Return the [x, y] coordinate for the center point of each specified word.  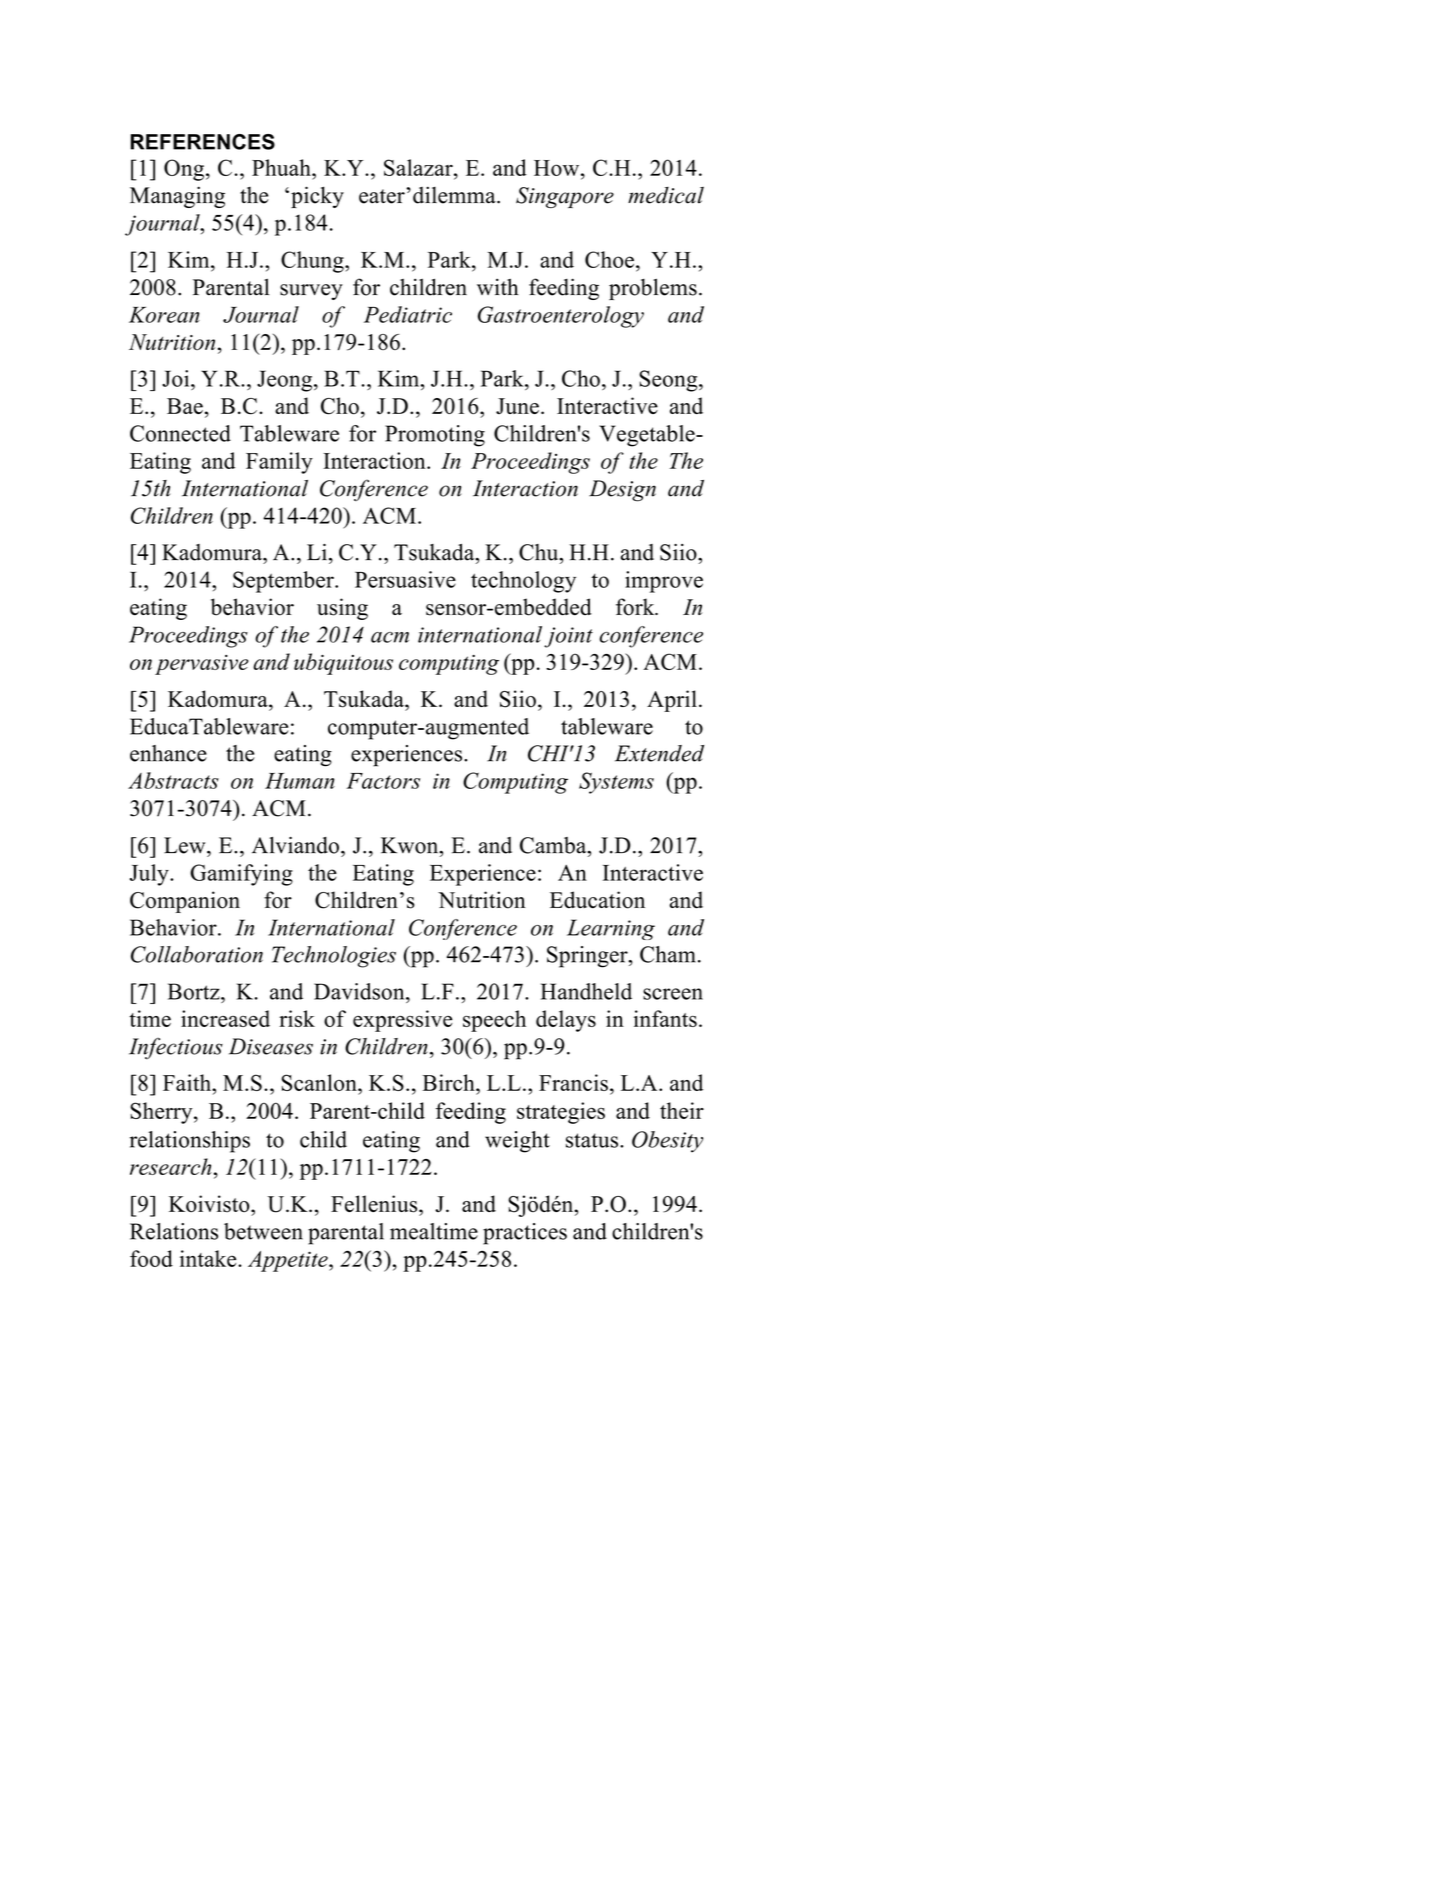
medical [666, 195]
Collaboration [197, 954]
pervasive [202, 665]
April [672, 701]
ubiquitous [343, 664]
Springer [588, 957]
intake [209, 1258]
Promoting [435, 436]
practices [525, 1234]
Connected [180, 433]
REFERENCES [203, 142]
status [593, 1140]
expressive [403, 1021]
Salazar [419, 167]
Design [622, 491]
